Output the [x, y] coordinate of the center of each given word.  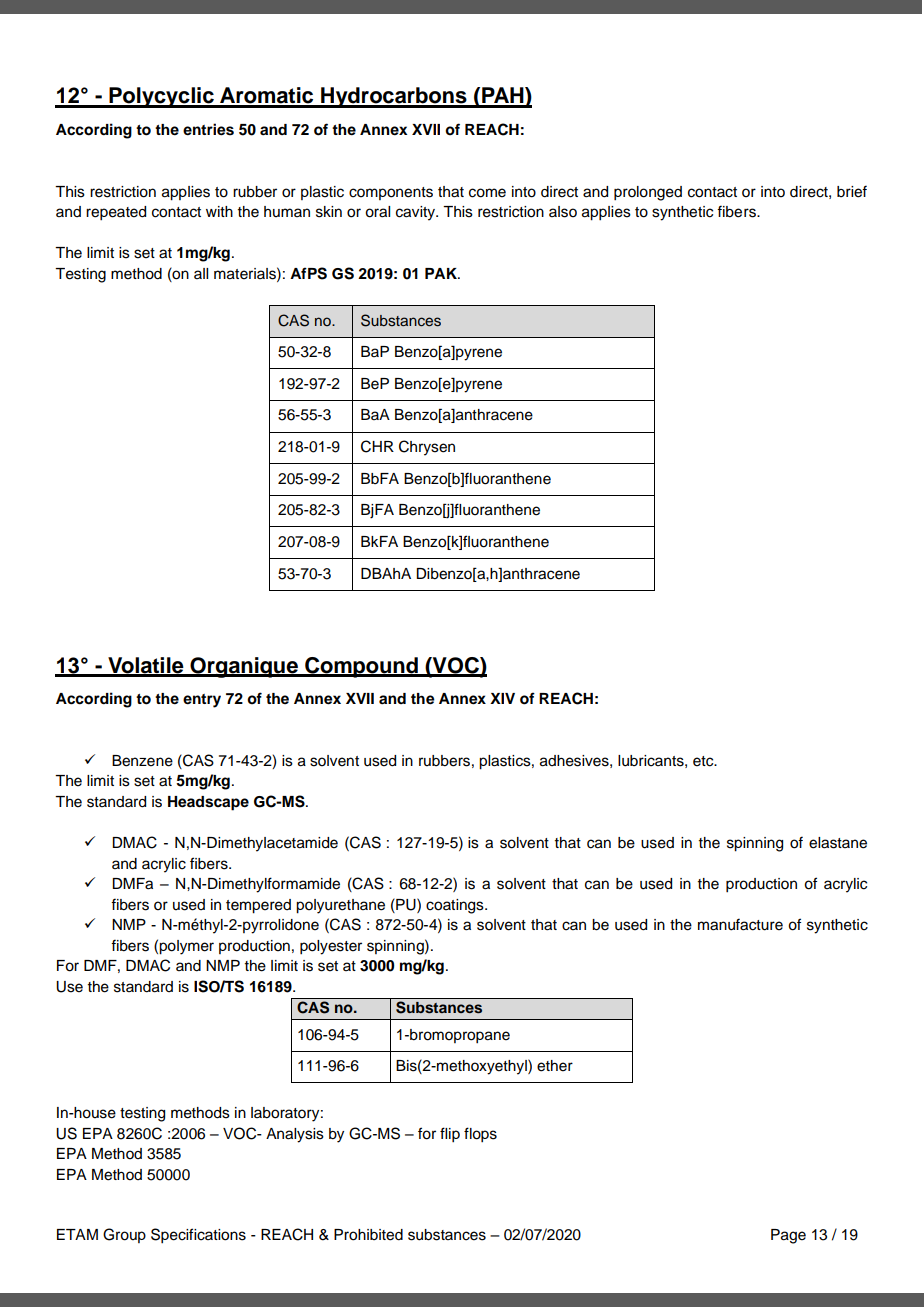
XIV [502, 698]
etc [704, 761]
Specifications [198, 1236]
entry [202, 701]
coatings [456, 906]
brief [852, 191]
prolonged [648, 193]
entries [208, 129]
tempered [258, 906]
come [487, 193]
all [201, 273]
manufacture [740, 924]
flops [480, 1135]
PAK [442, 273]
